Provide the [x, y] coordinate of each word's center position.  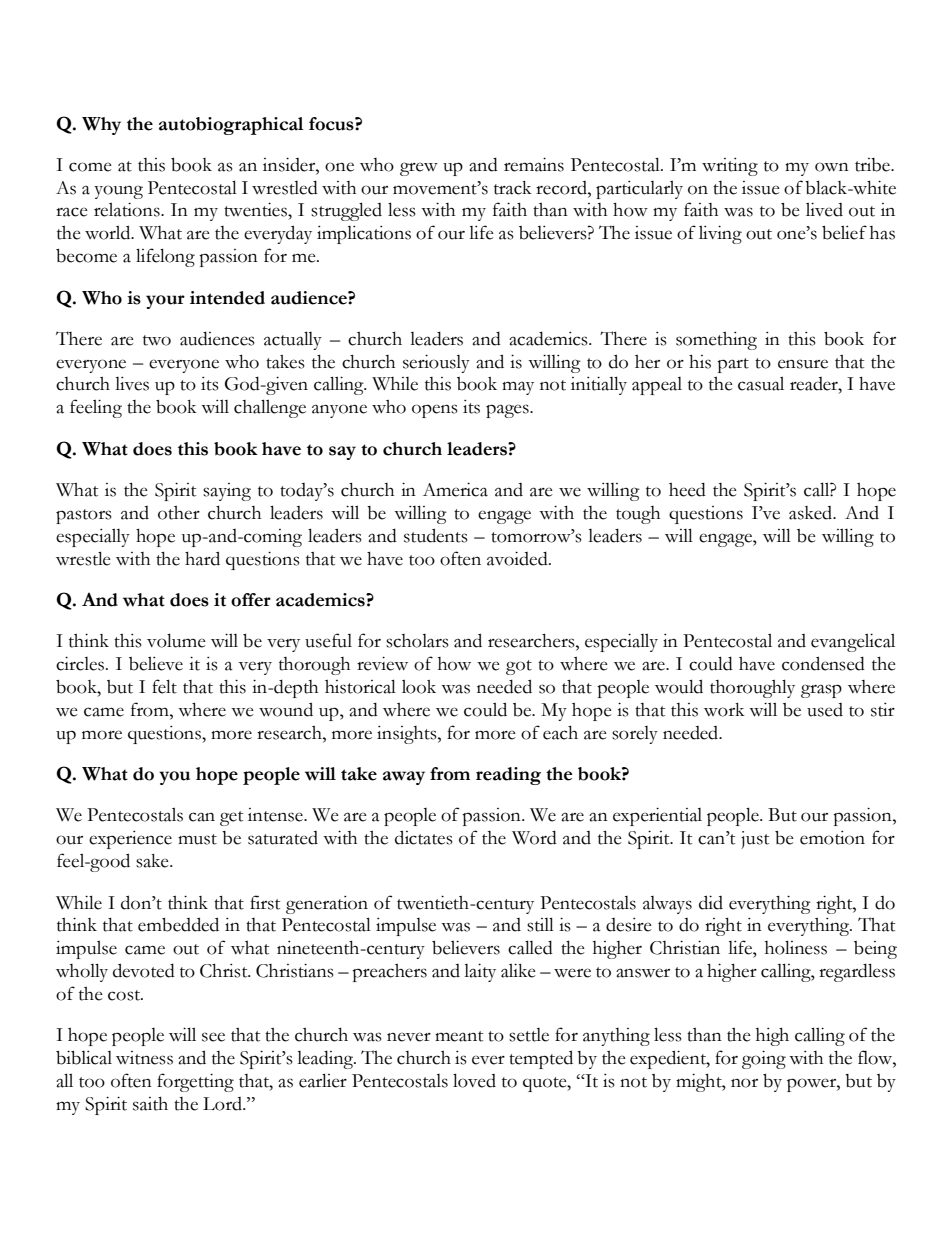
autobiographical [231, 126]
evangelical [853, 642]
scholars [417, 641]
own [832, 167]
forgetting [195, 1082]
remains [534, 164]
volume [176, 640]
